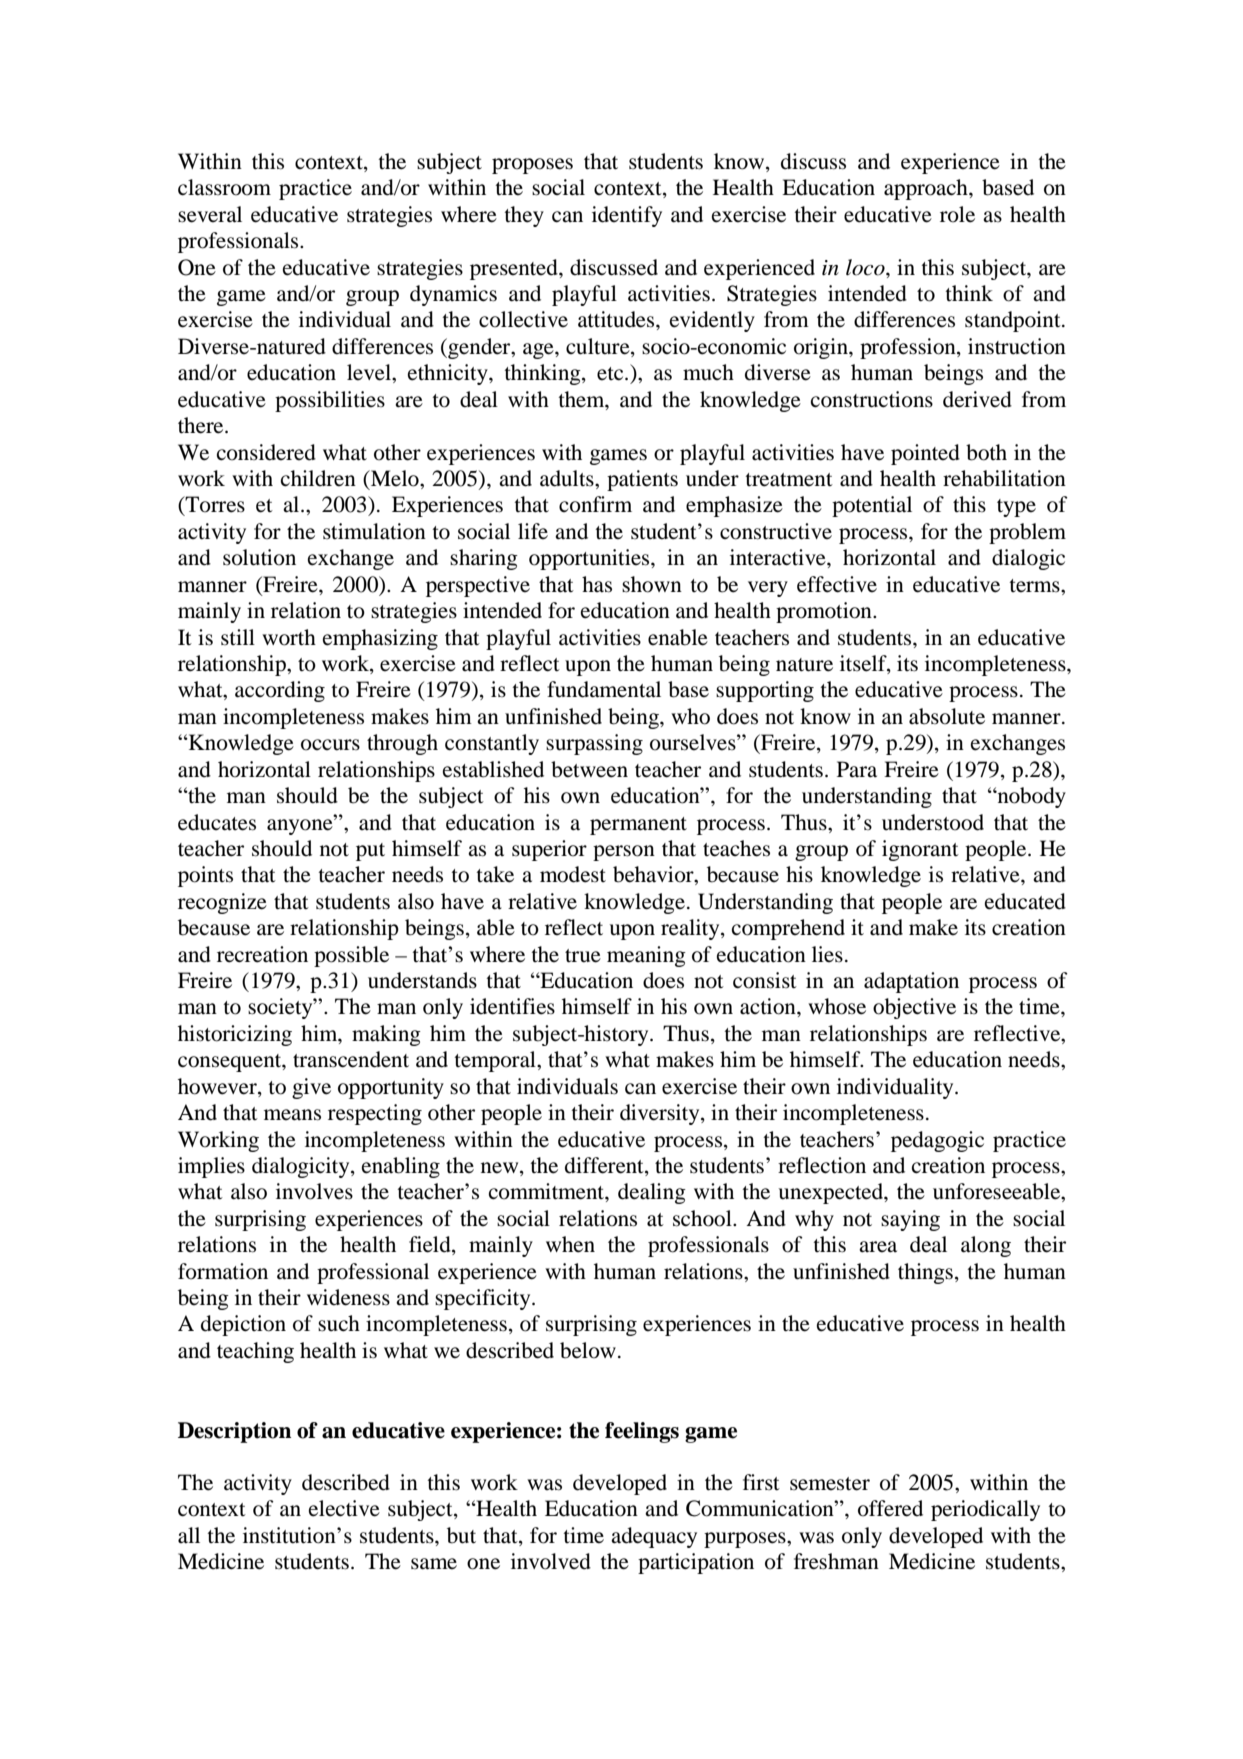 This screenshot has width=1243, height=1759. What do you see at coordinates (654, 1537) in the screenshot?
I see `adequacy` at bounding box center [654, 1537].
